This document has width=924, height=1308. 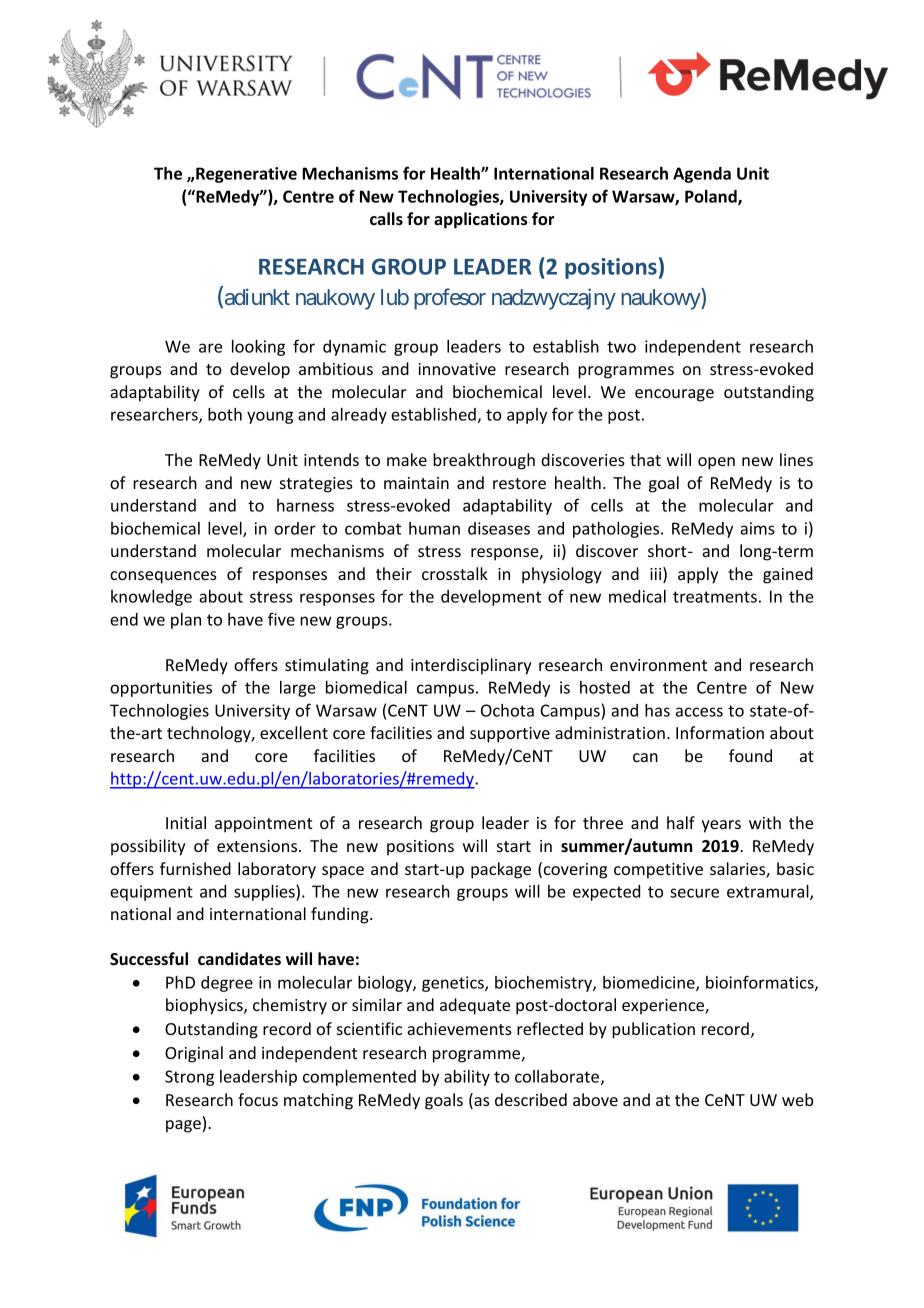 I want to click on Regenerative, so click(x=246, y=175).
